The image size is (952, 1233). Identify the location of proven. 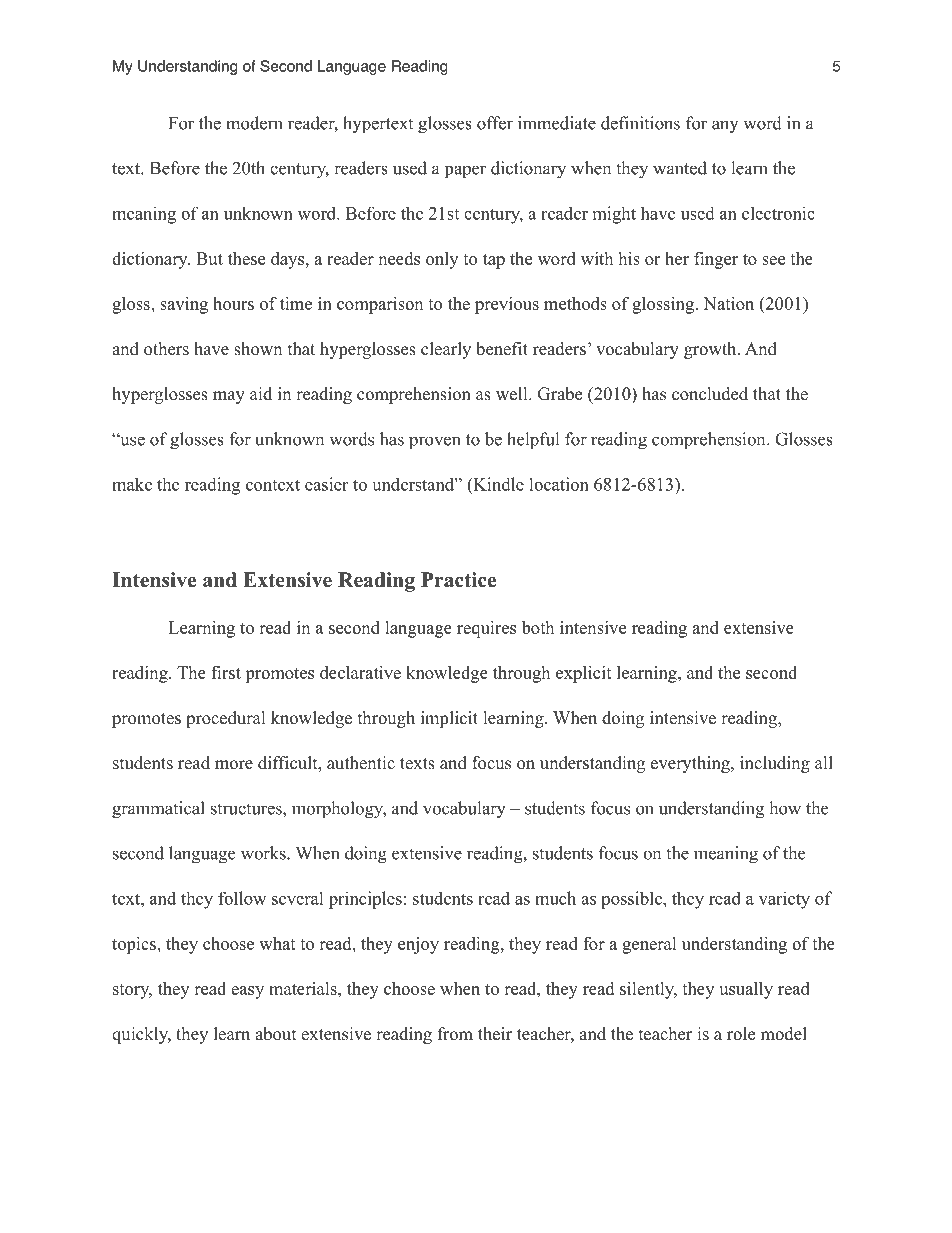
(434, 442).
